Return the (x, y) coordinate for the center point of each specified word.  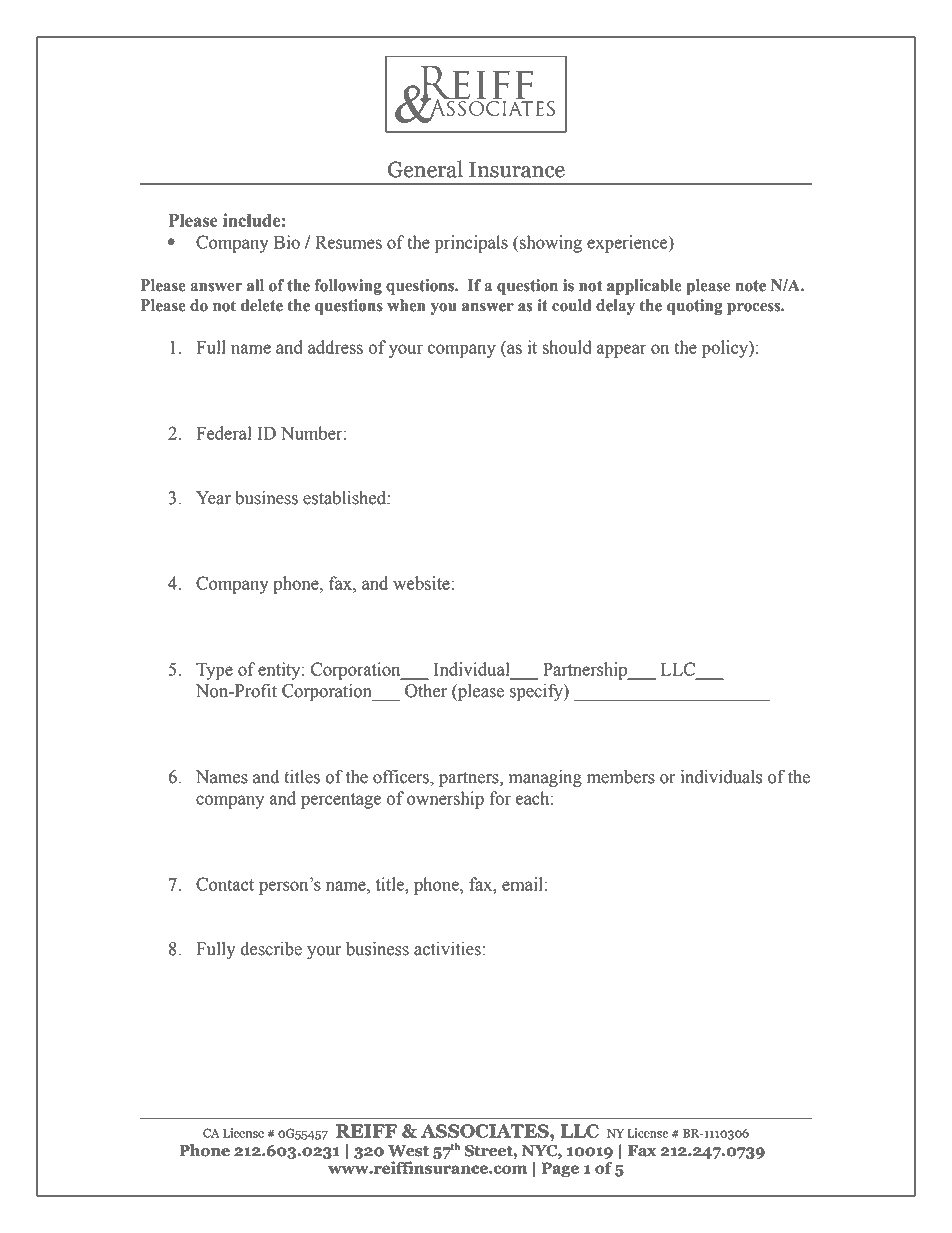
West (408, 1151)
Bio (287, 242)
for (500, 798)
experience (628, 244)
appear (621, 351)
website (422, 583)
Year (213, 498)
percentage (341, 801)
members (621, 777)
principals (471, 244)
